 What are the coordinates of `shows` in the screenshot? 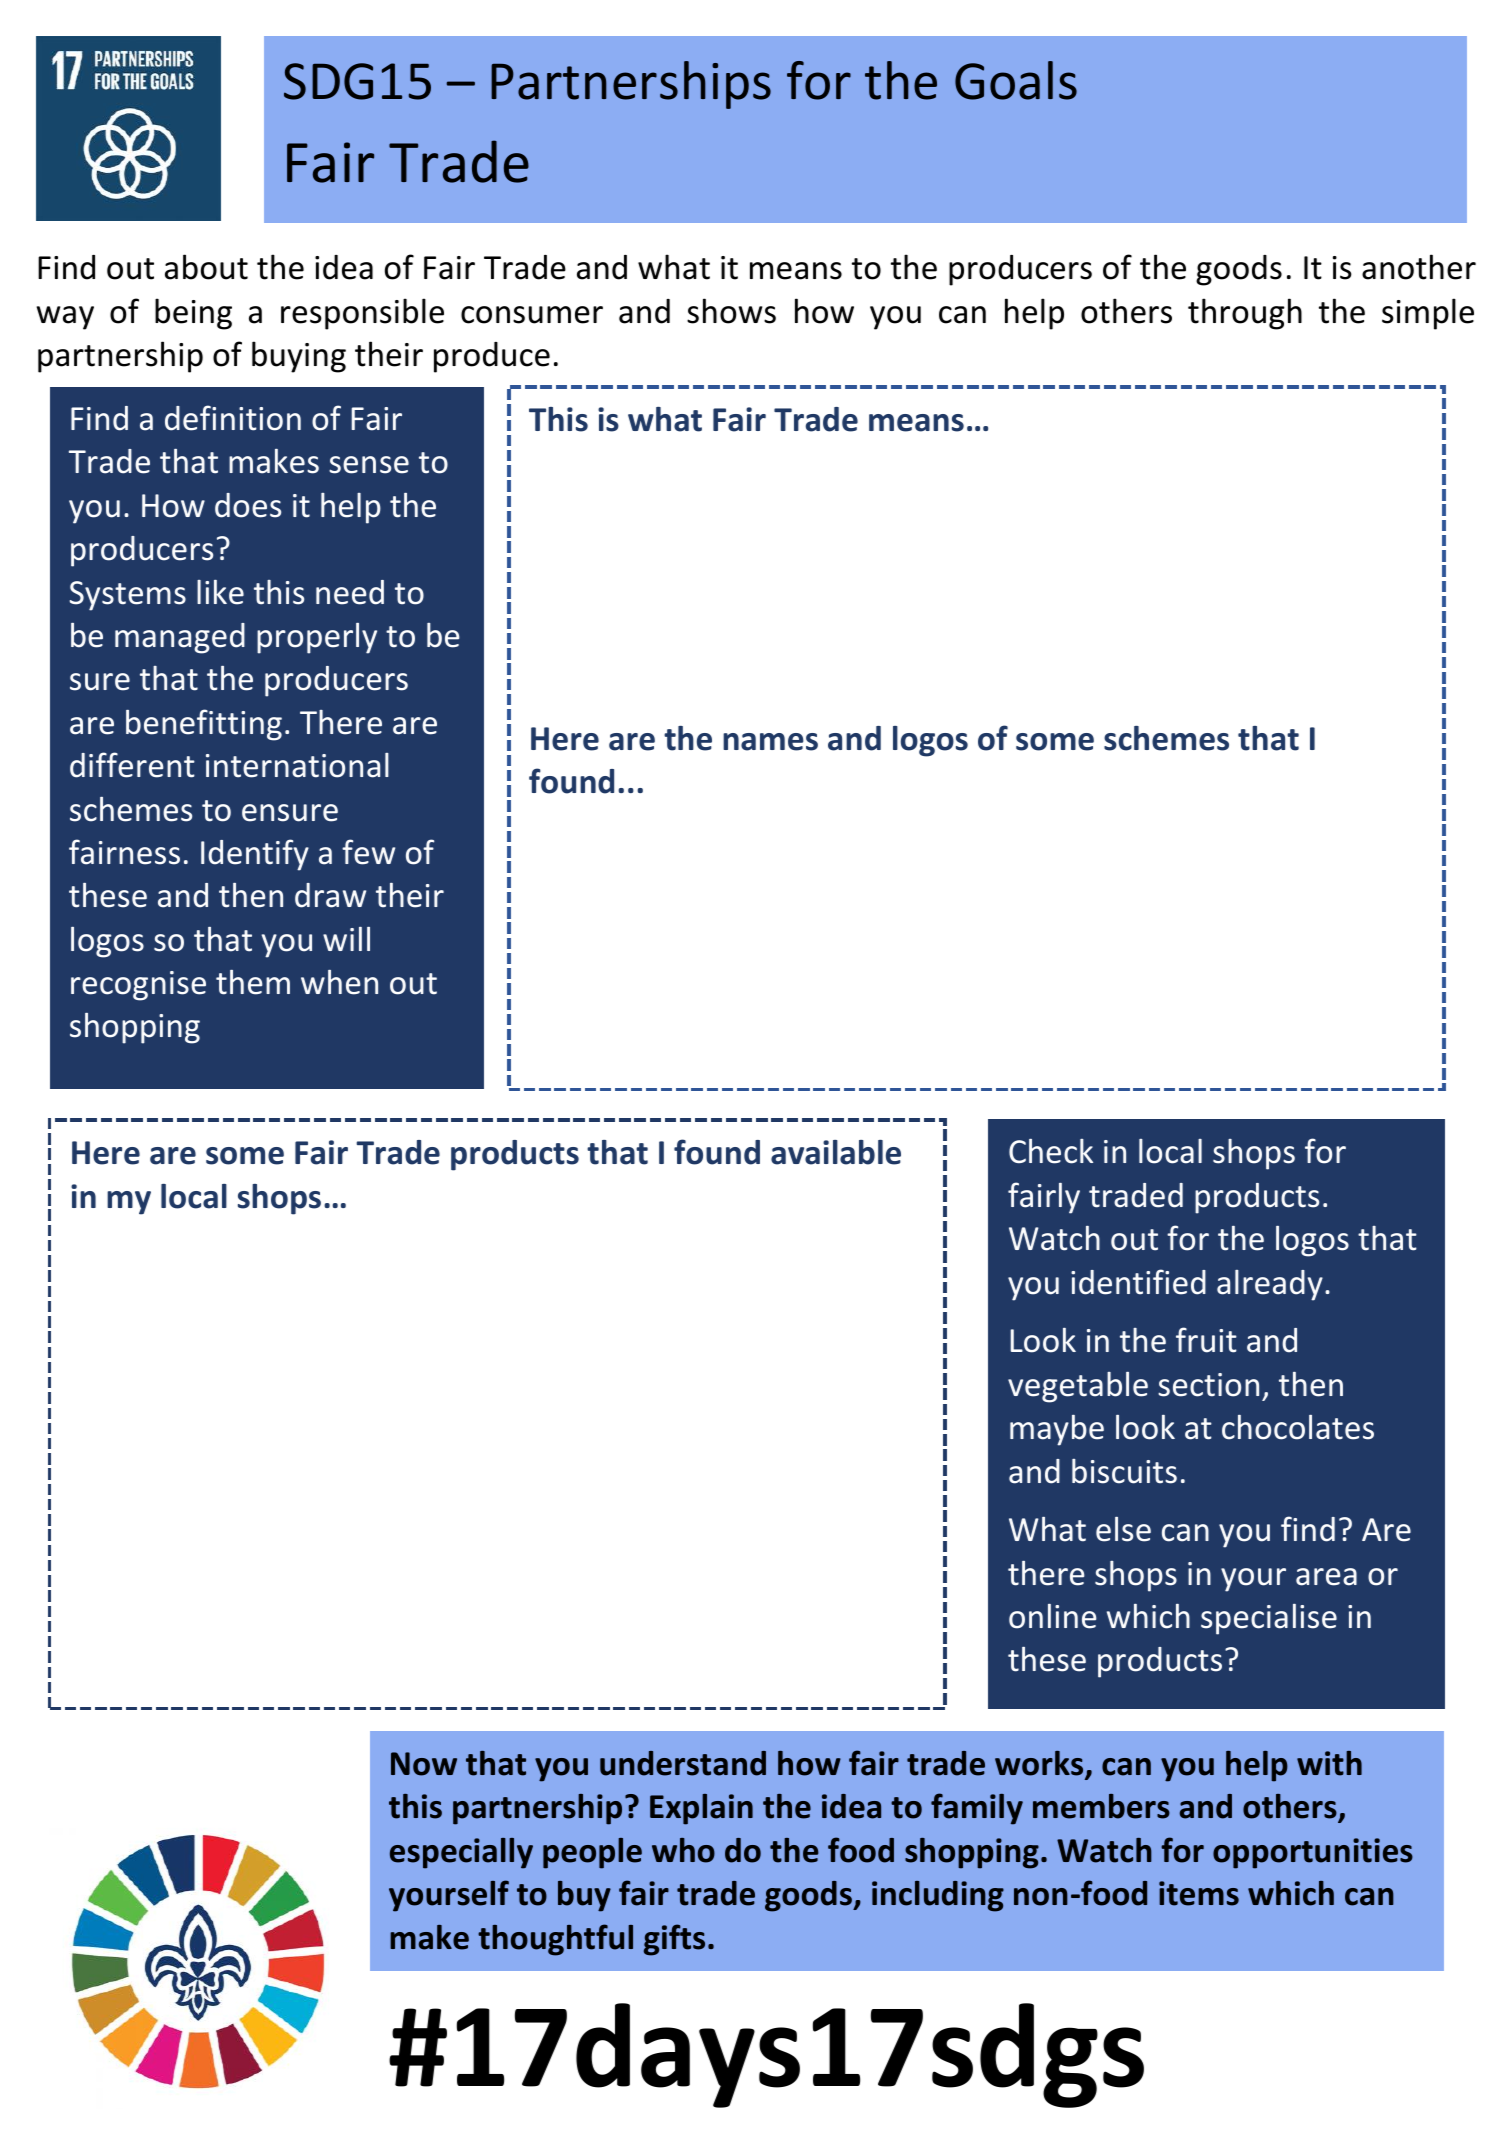 It's located at (731, 311).
